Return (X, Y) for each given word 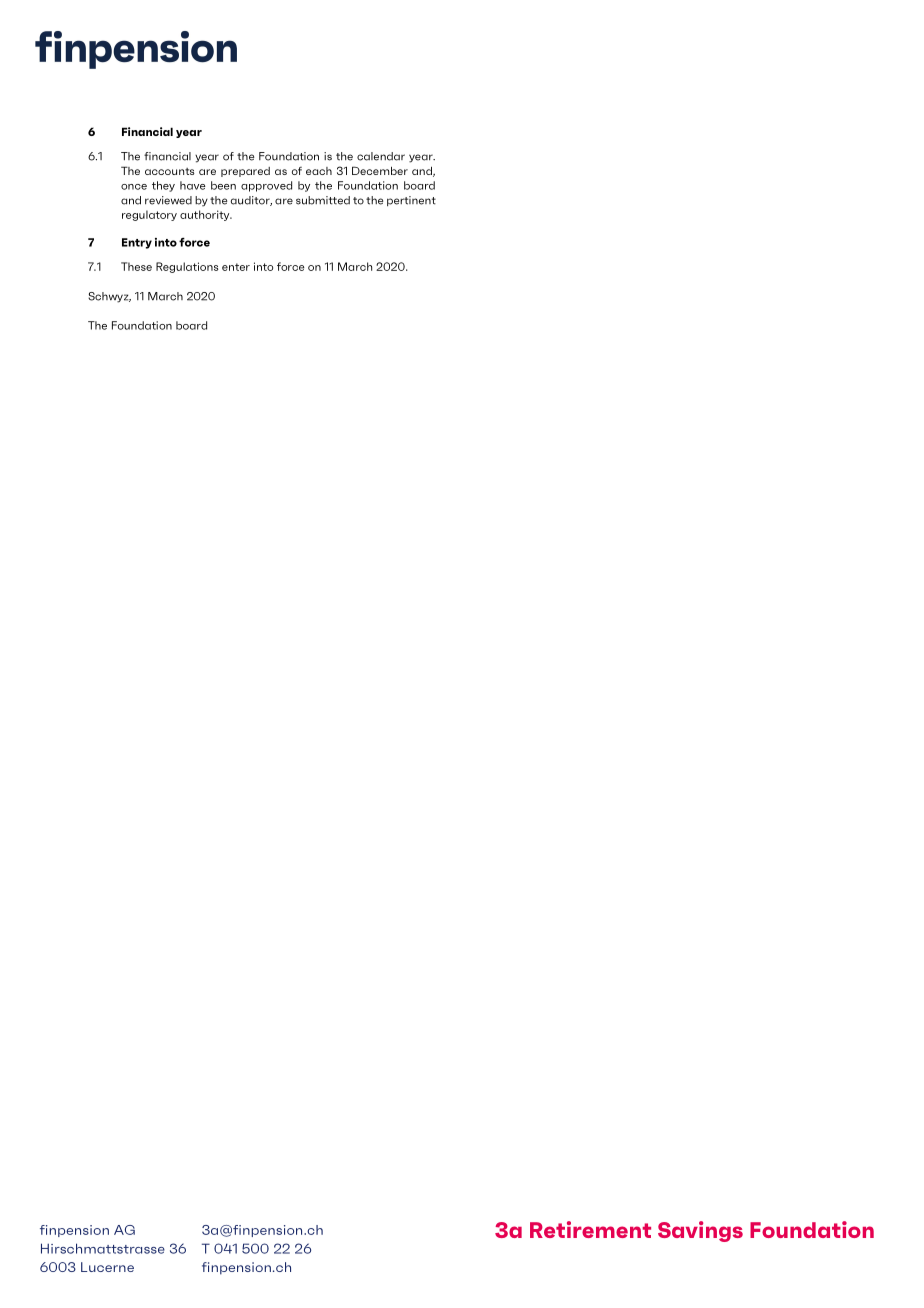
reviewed (168, 200)
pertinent (411, 201)
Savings (700, 1231)
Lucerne (107, 1267)
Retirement (590, 1229)
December (380, 170)
